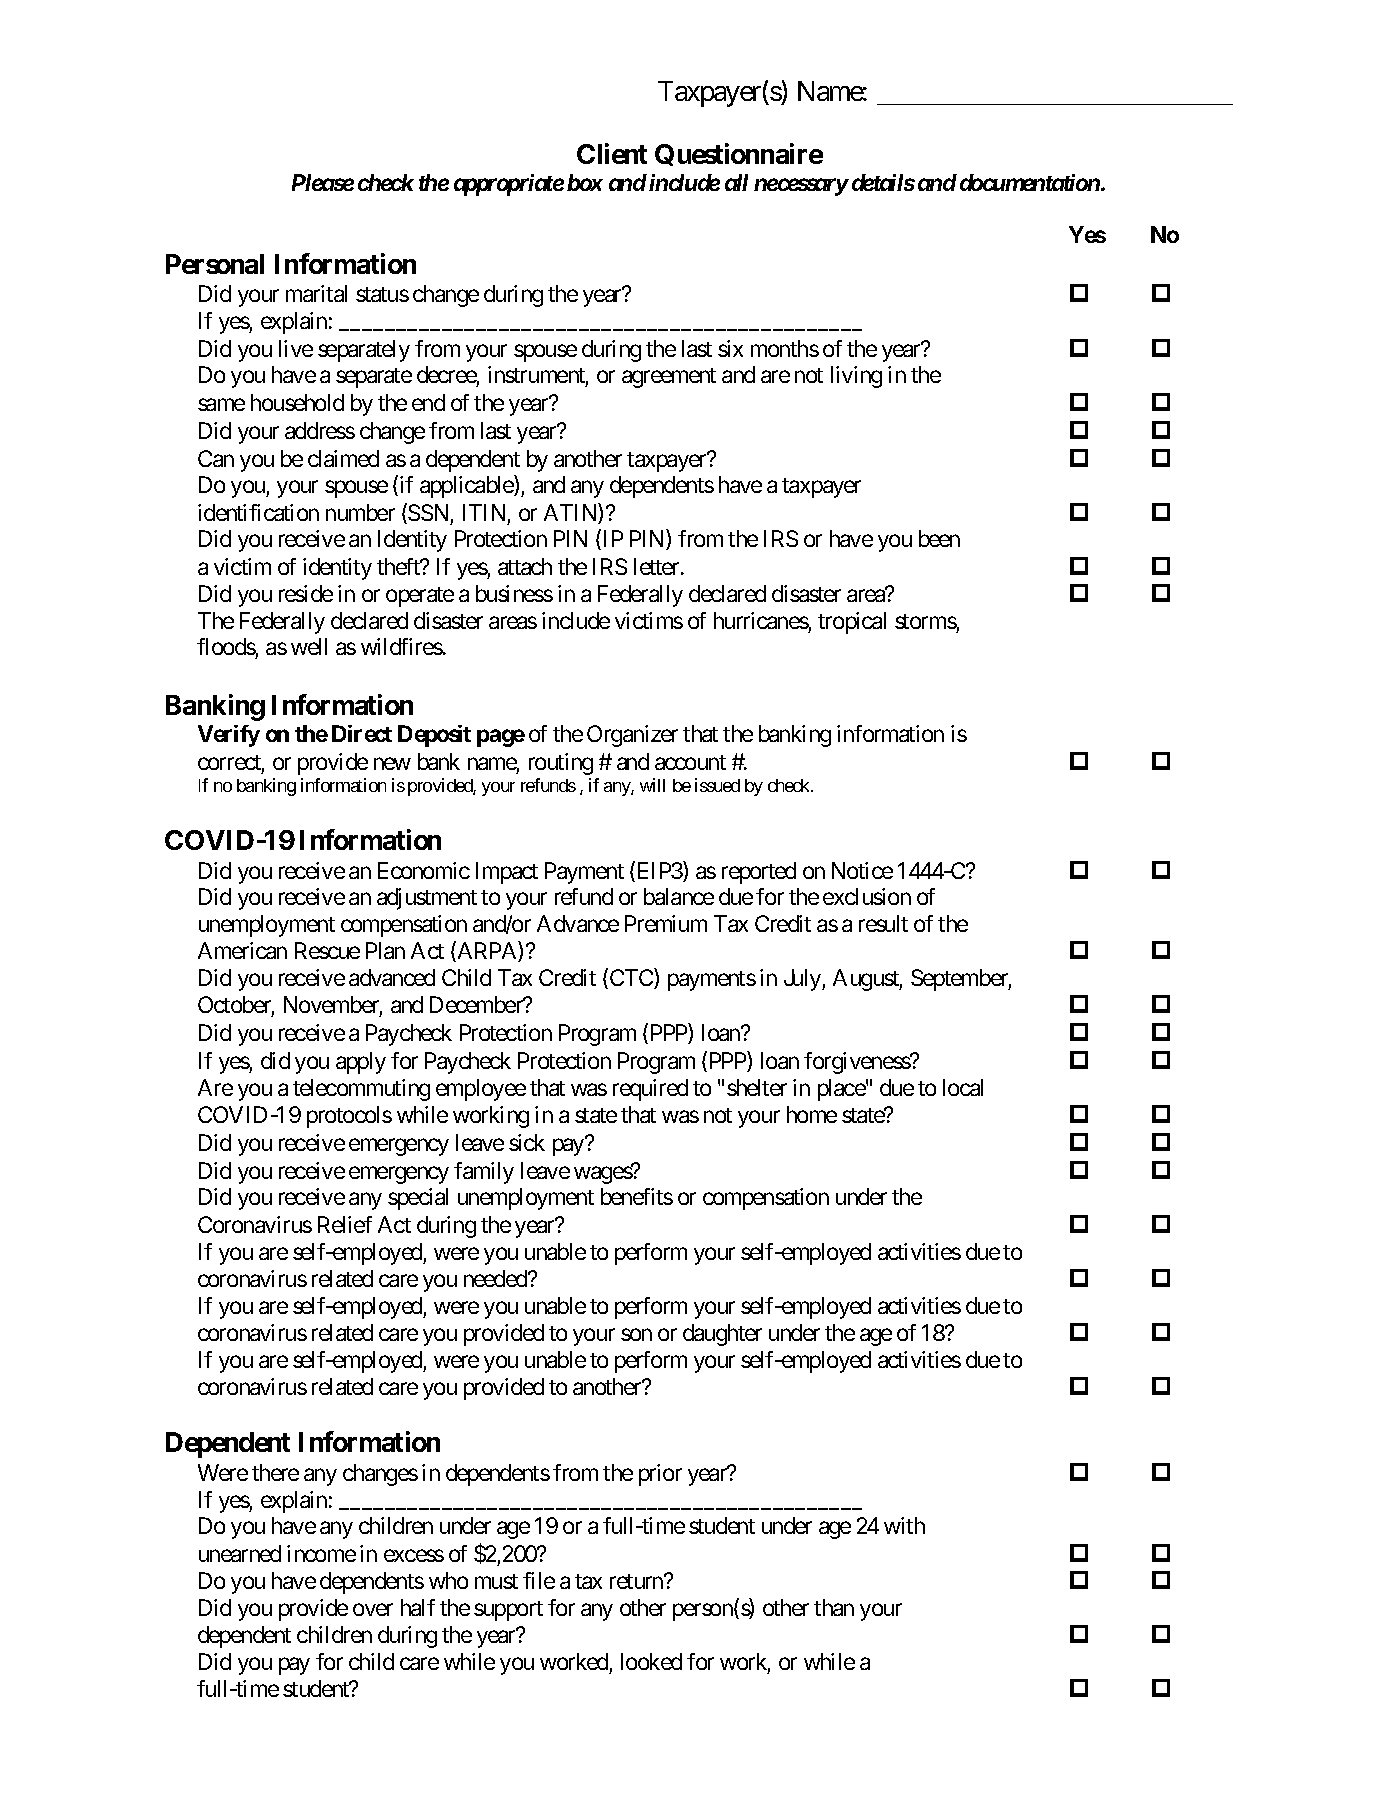 This image has width=1397, height=1808. What do you see at coordinates (327, 950) in the image?
I see `Rescue` at bounding box center [327, 950].
